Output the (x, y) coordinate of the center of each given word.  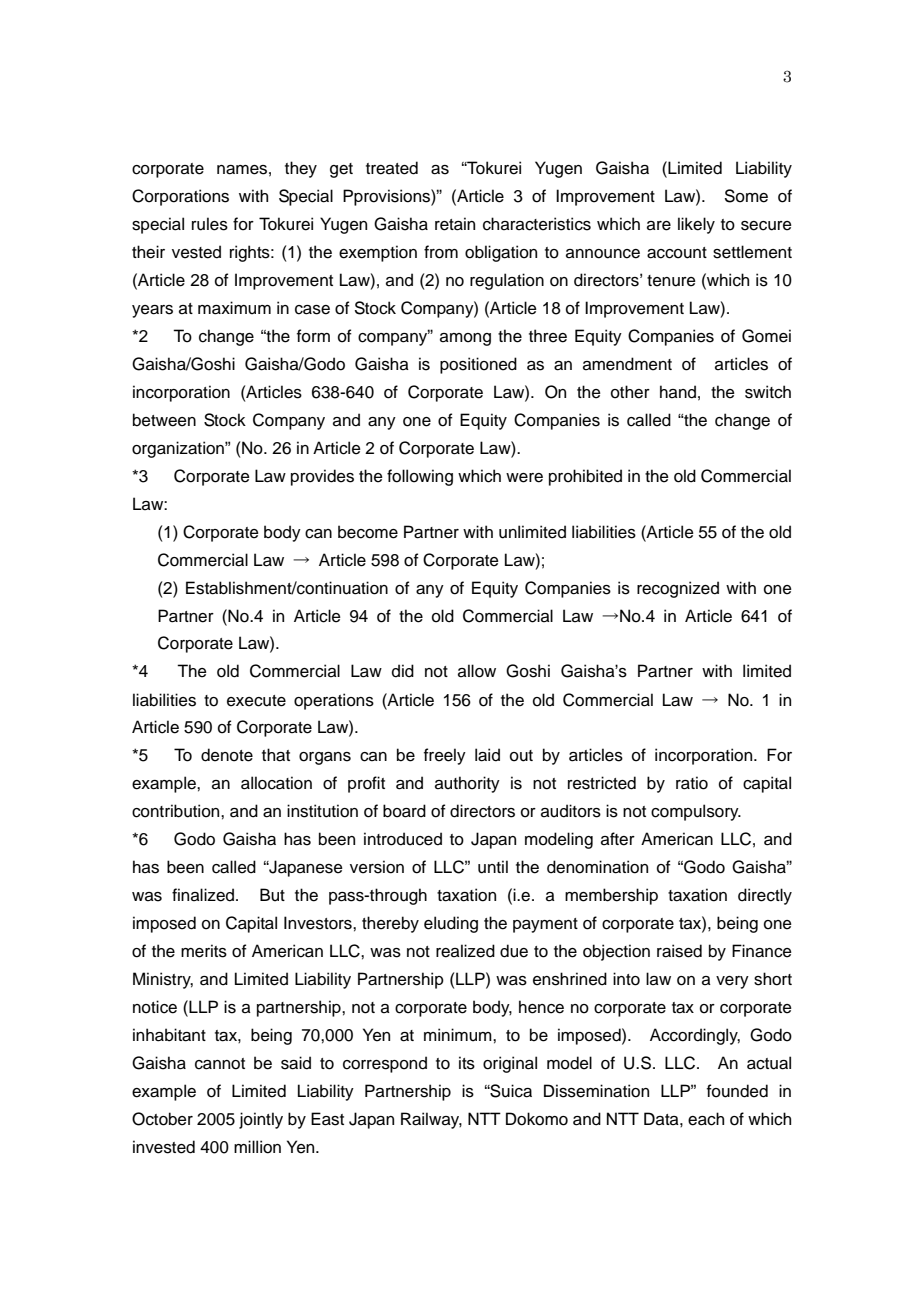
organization (179, 449)
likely (696, 225)
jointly (261, 1120)
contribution (177, 811)
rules (210, 224)
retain (455, 224)
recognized (678, 589)
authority (467, 784)
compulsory (696, 812)
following (420, 477)
